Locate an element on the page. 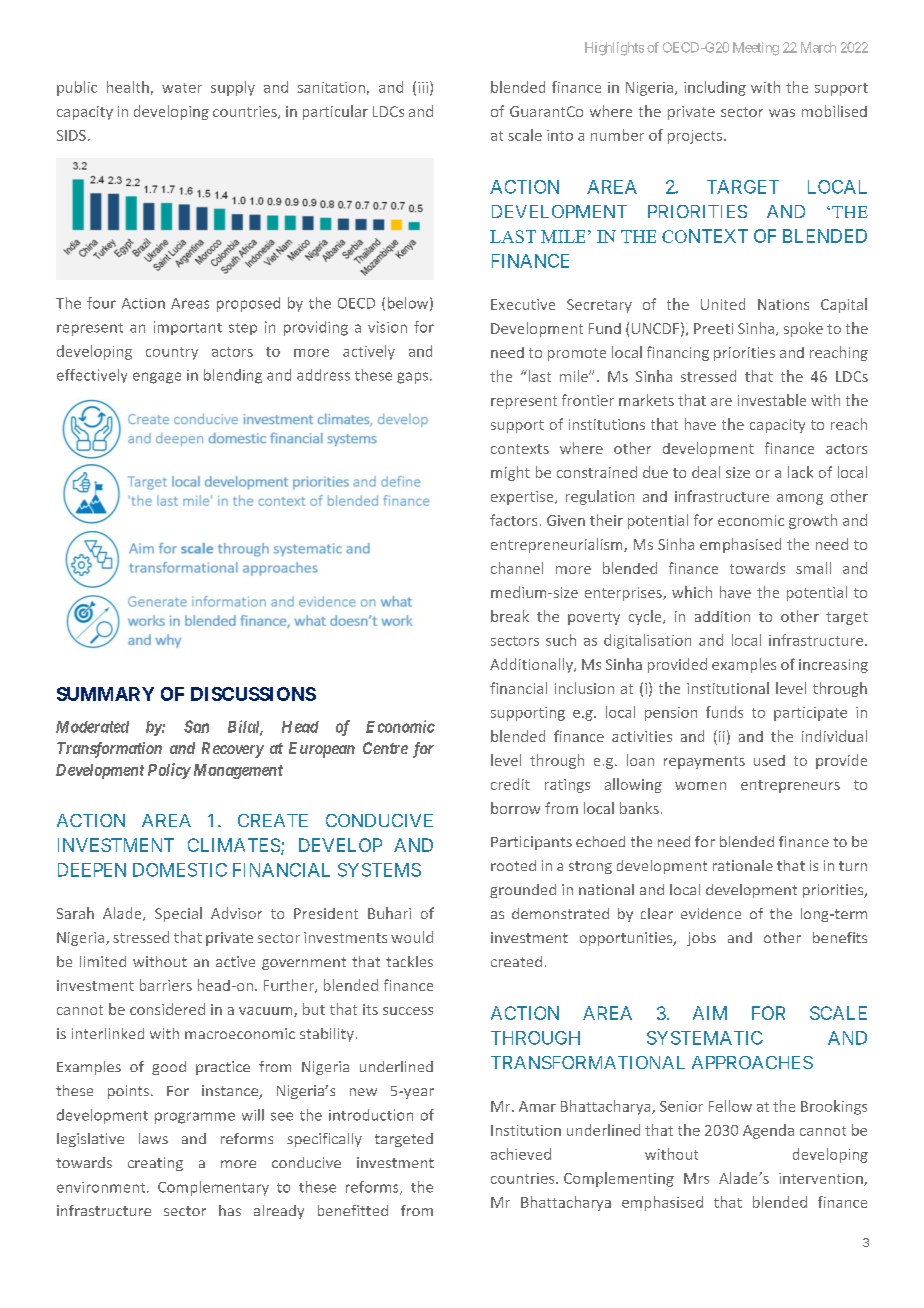 Image resolution: width=924 pixels, height=1308 pixels. achieved is located at coordinates (521, 1154).
